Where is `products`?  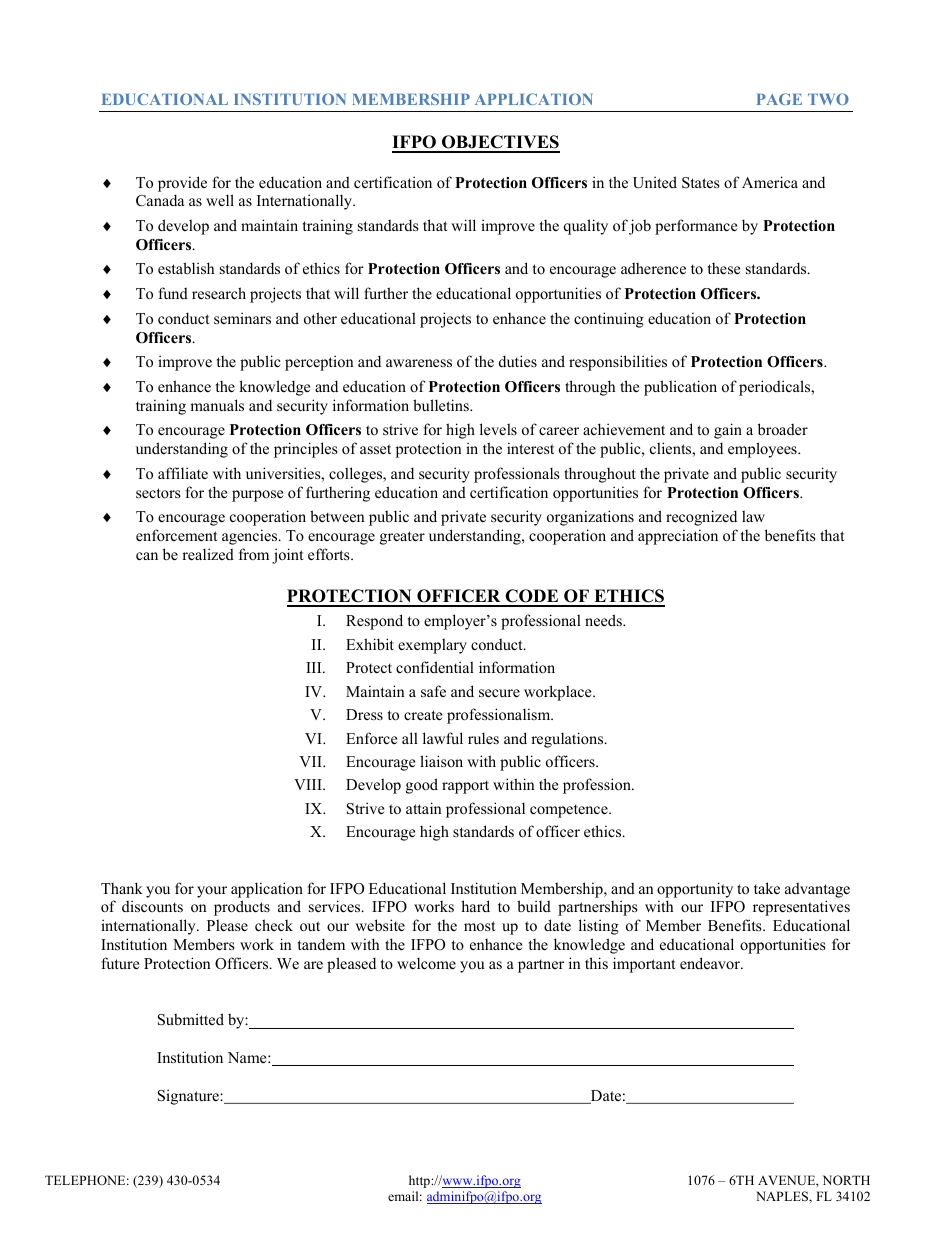
products is located at coordinates (242, 908).
